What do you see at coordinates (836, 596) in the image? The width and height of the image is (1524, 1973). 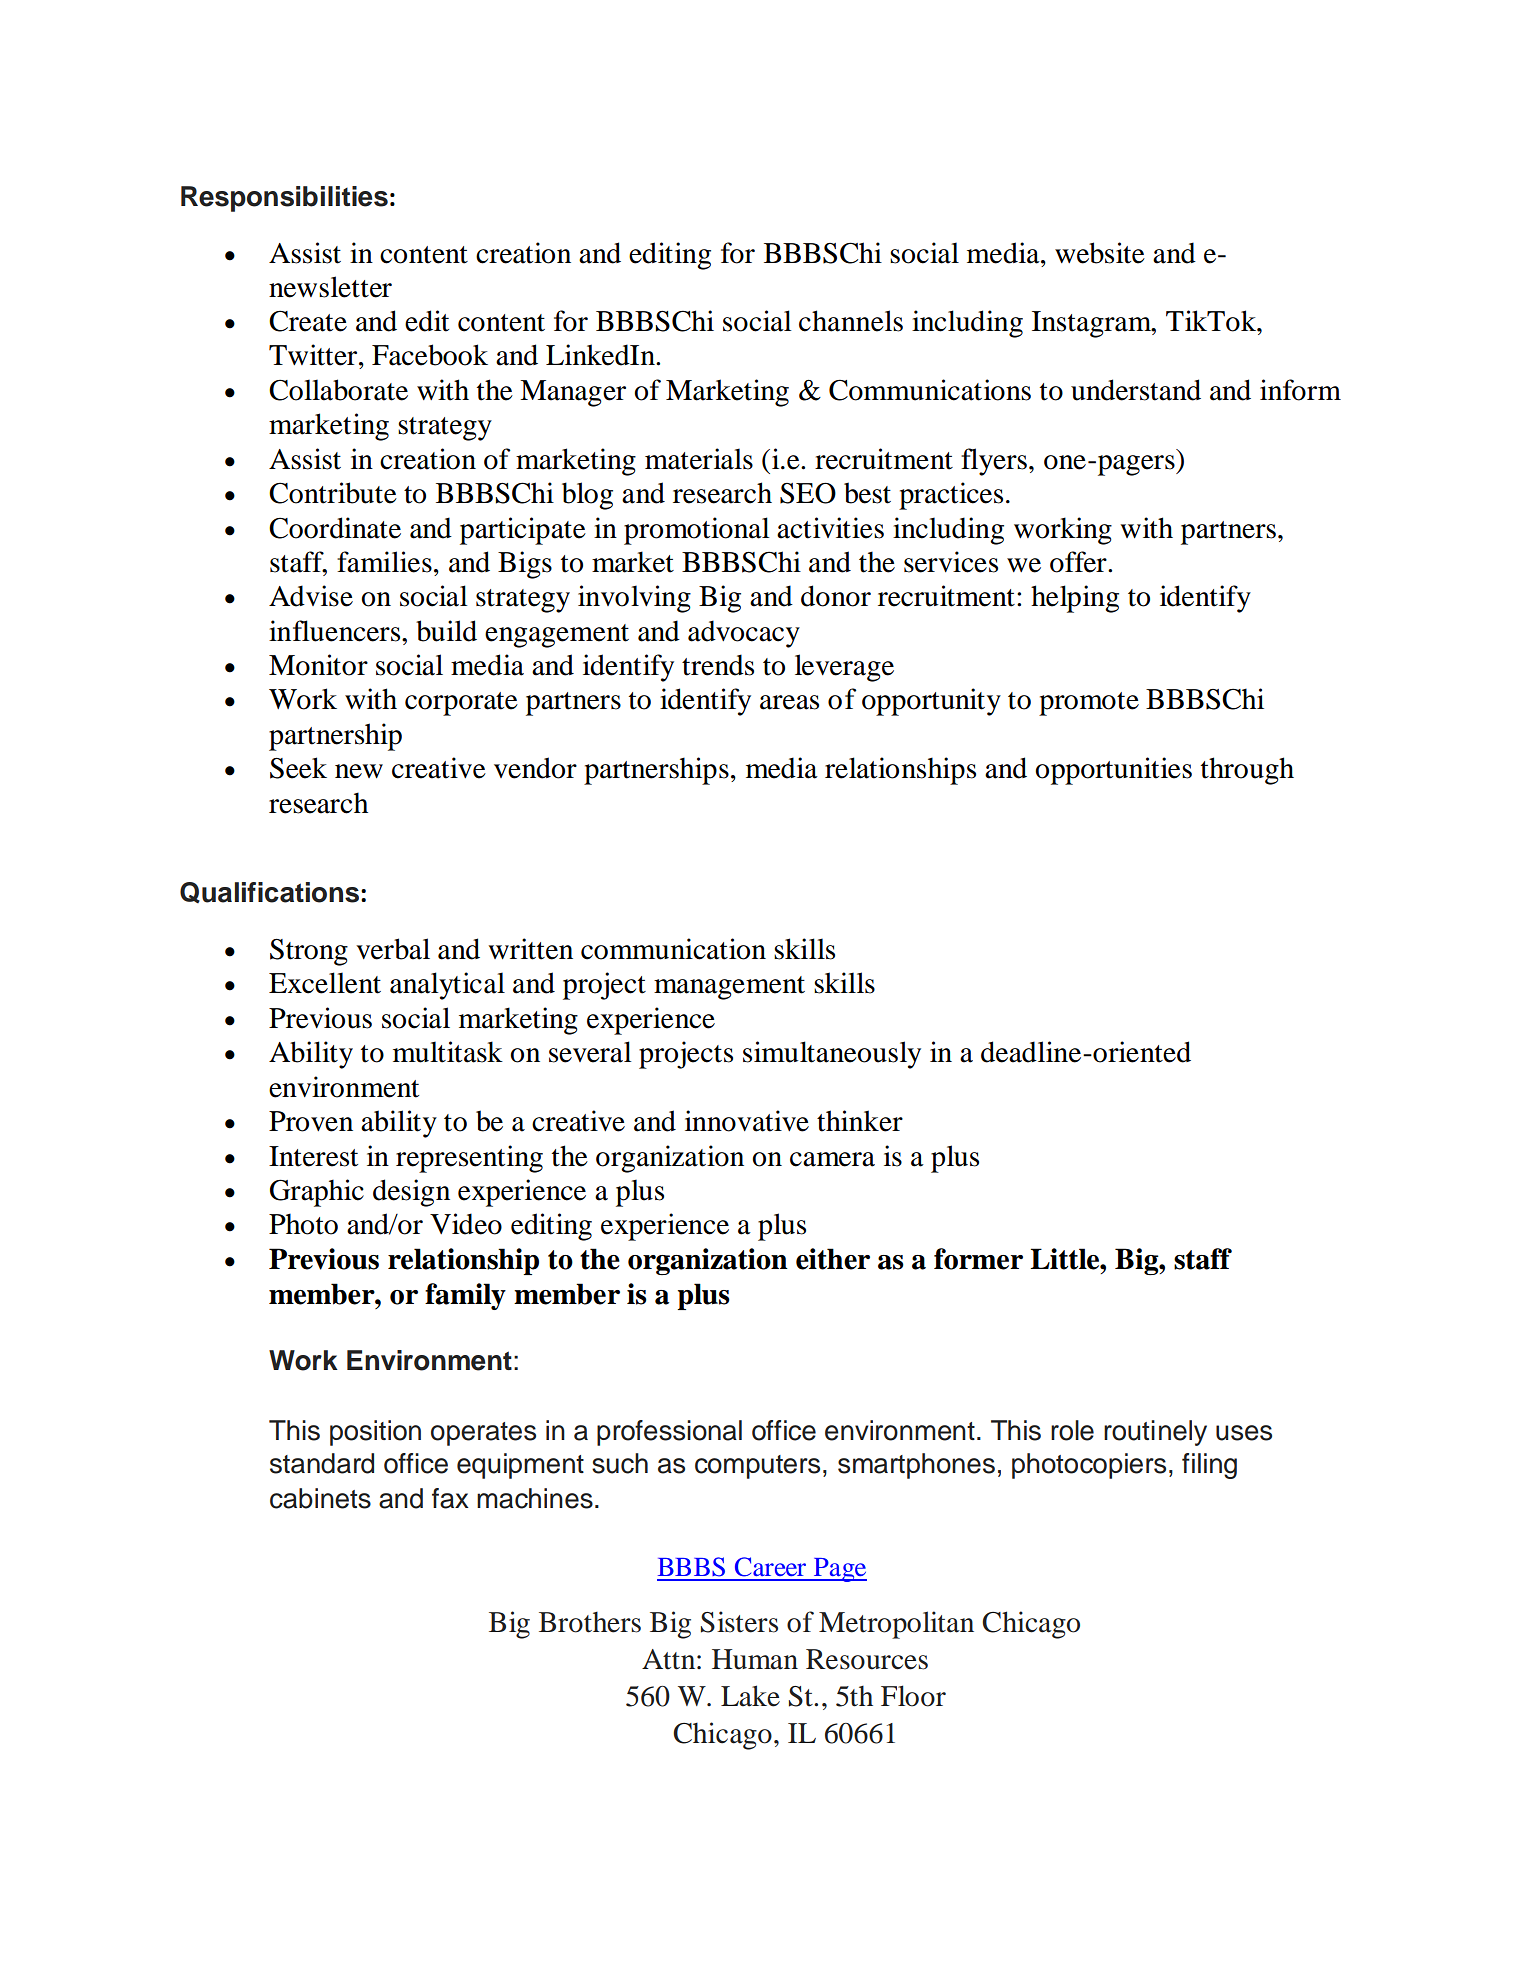 I see `donor` at bounding box center [836, 596].
